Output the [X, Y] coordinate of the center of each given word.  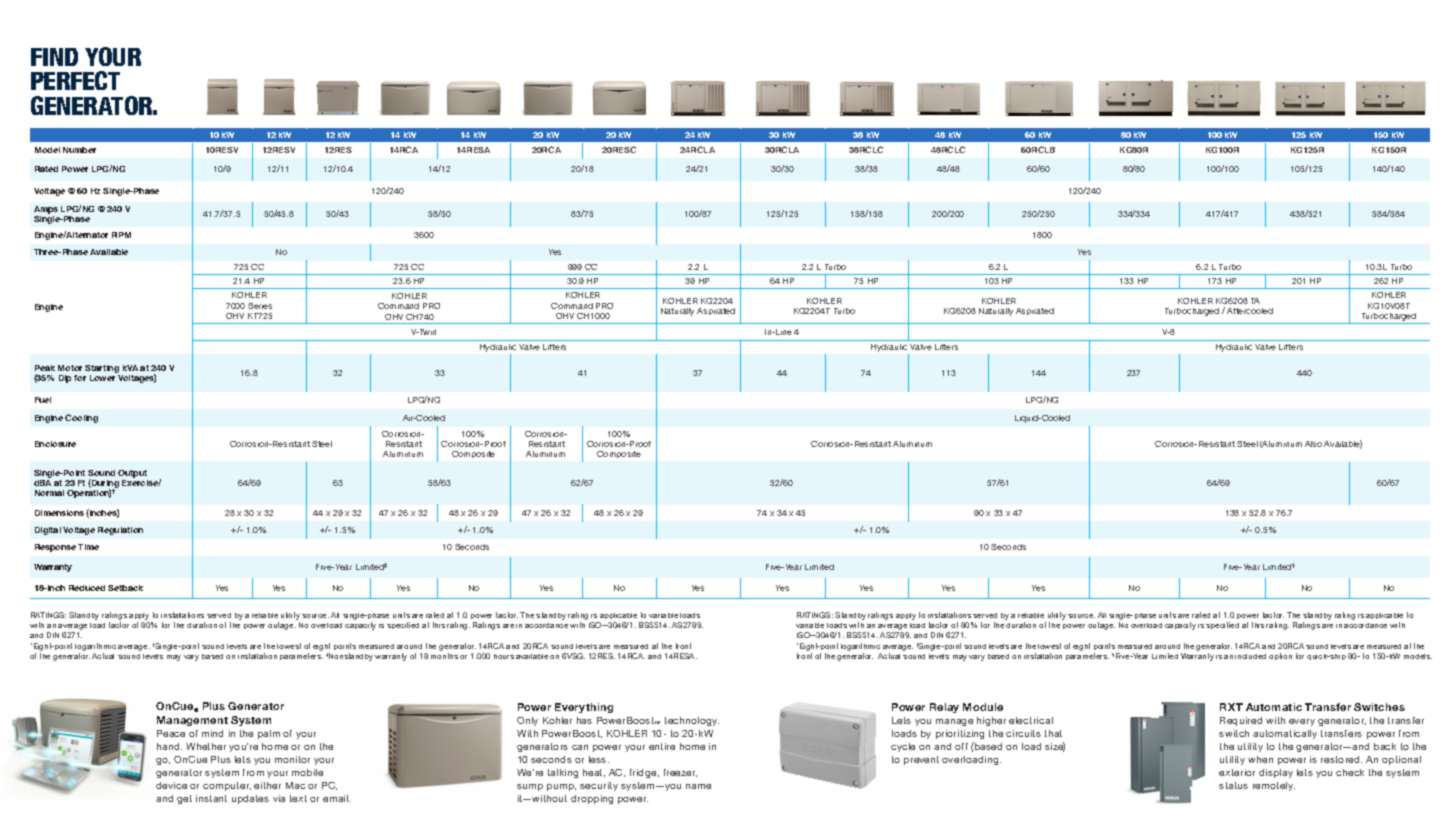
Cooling [81, 418]
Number [79, 150]
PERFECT [75, 80]
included [1250, 656]
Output [132, 474]
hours [504, 656]
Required [1241, 721]
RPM [121, 235]
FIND [54, 57]
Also [1313, 444]
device [171, 785]
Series [260, 306]
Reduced [87, 588]
